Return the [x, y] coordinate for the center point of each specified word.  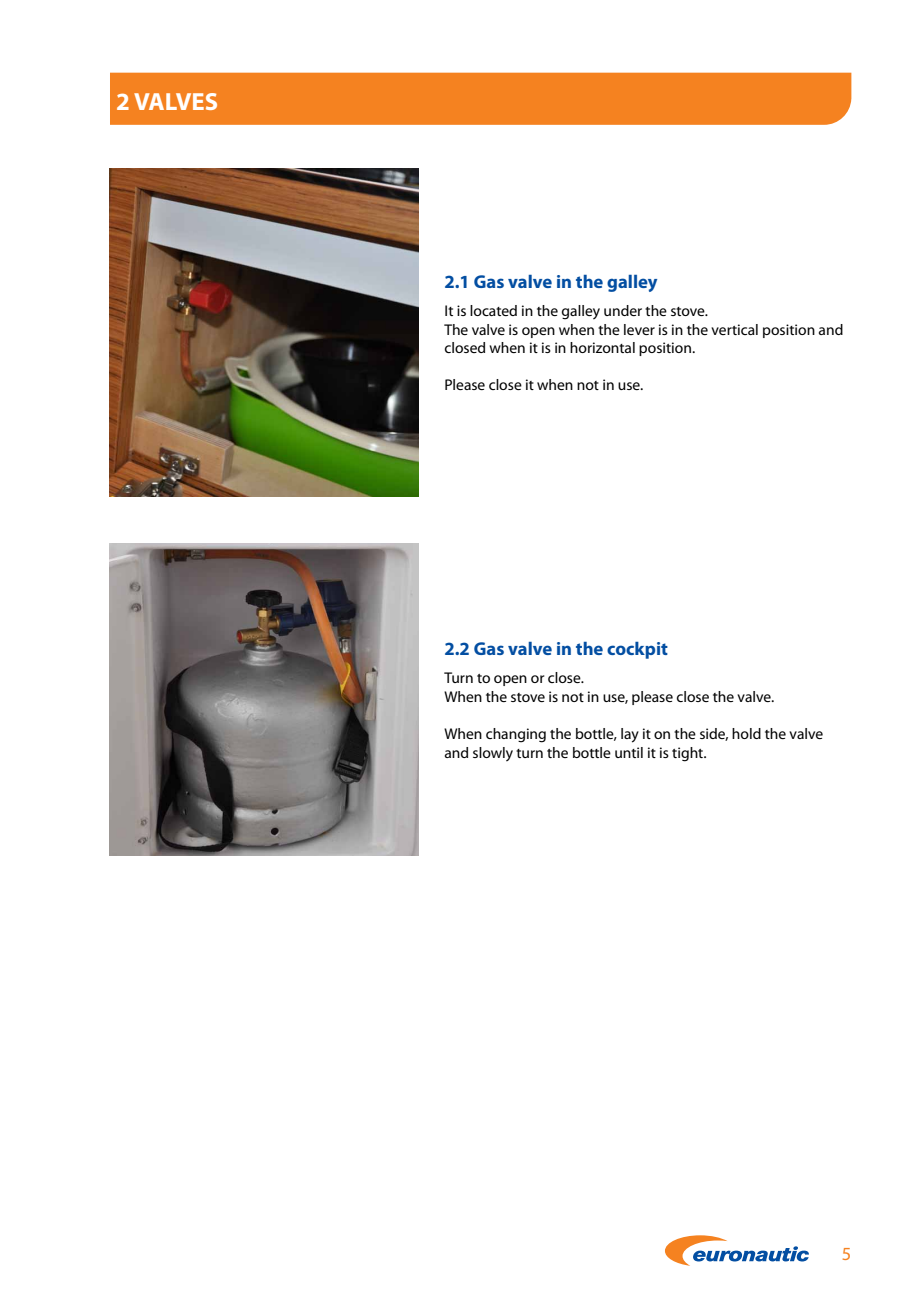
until [629, 752]
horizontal [602, 347]
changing [516, 735]
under [623, 310]
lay [630, 735]
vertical [734, 329]
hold [746, 733]
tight [689, 754]
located [493, 310]
